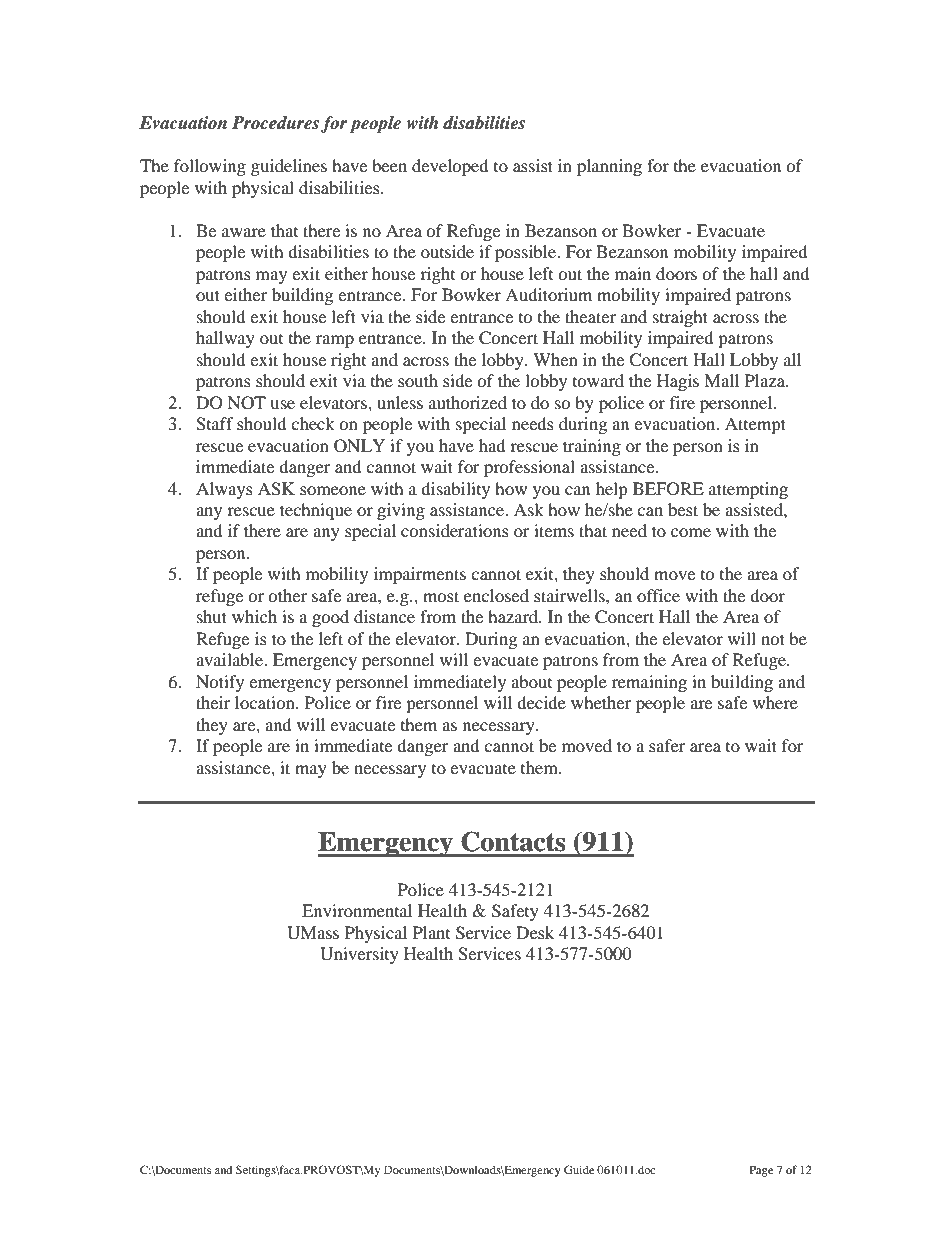  What do you see at coordinates (721, 380) in the screenshot?
I see `Mall` at bounding box center [721, 380].
